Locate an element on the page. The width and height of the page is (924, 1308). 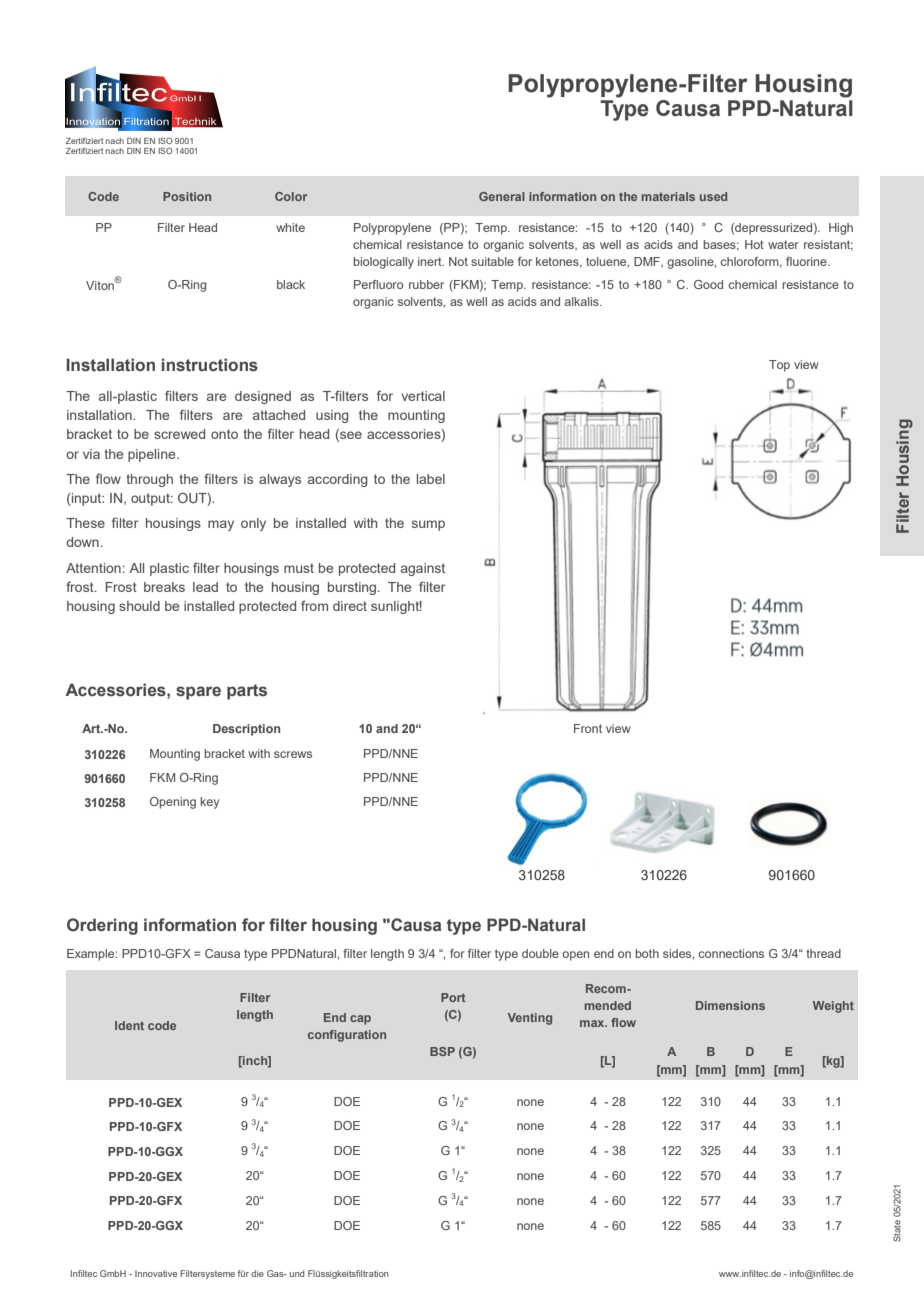
Position is located at coordinates (187, 196).
